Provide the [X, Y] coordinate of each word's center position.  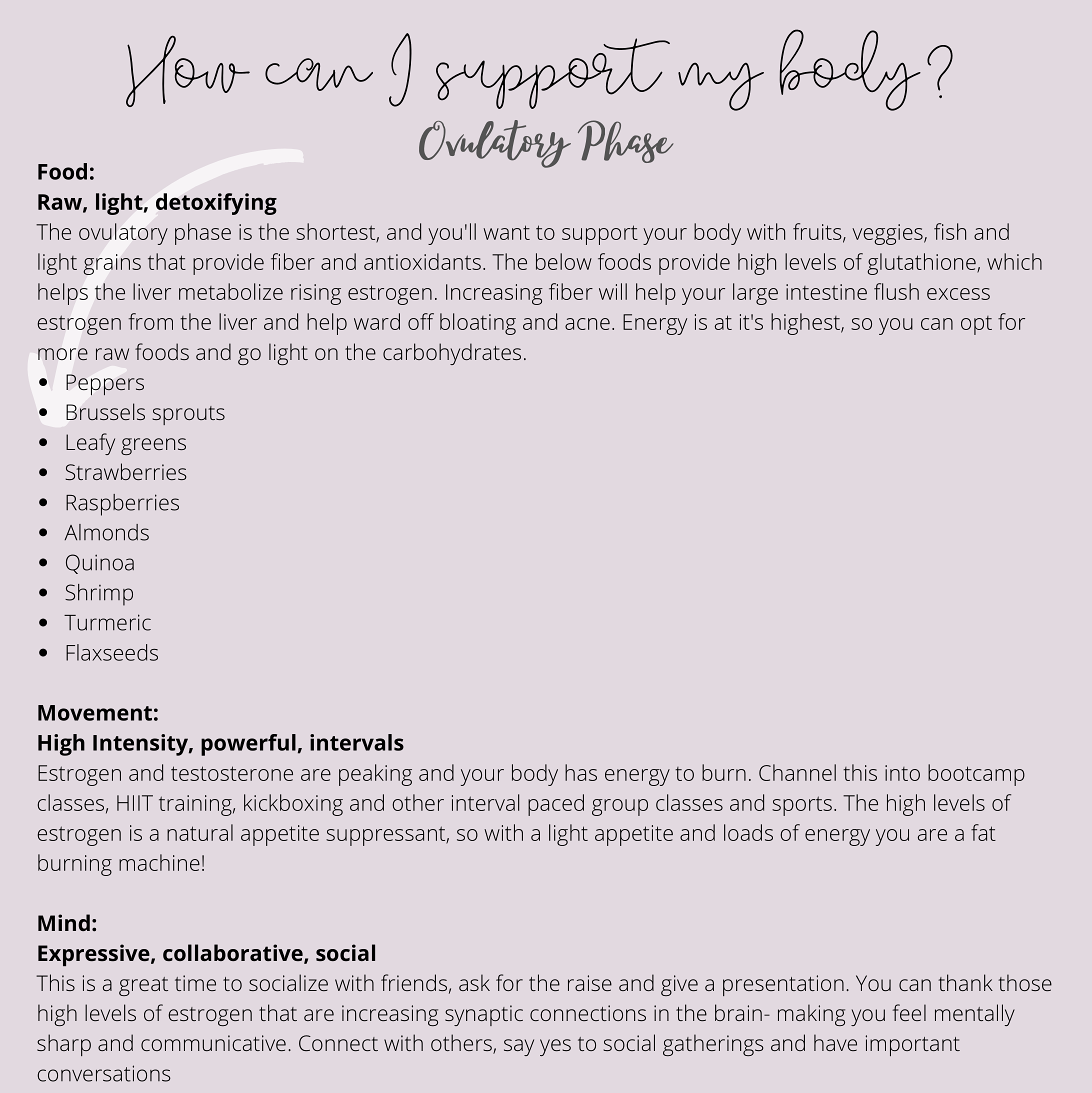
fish [950, 231]
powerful [248, 745]
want [506, 232]
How [188, 71]
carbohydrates [452, 354]
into [902, 773]
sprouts [189, 415]
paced [556, 805]
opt [976, 325]
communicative [213, 1043]
